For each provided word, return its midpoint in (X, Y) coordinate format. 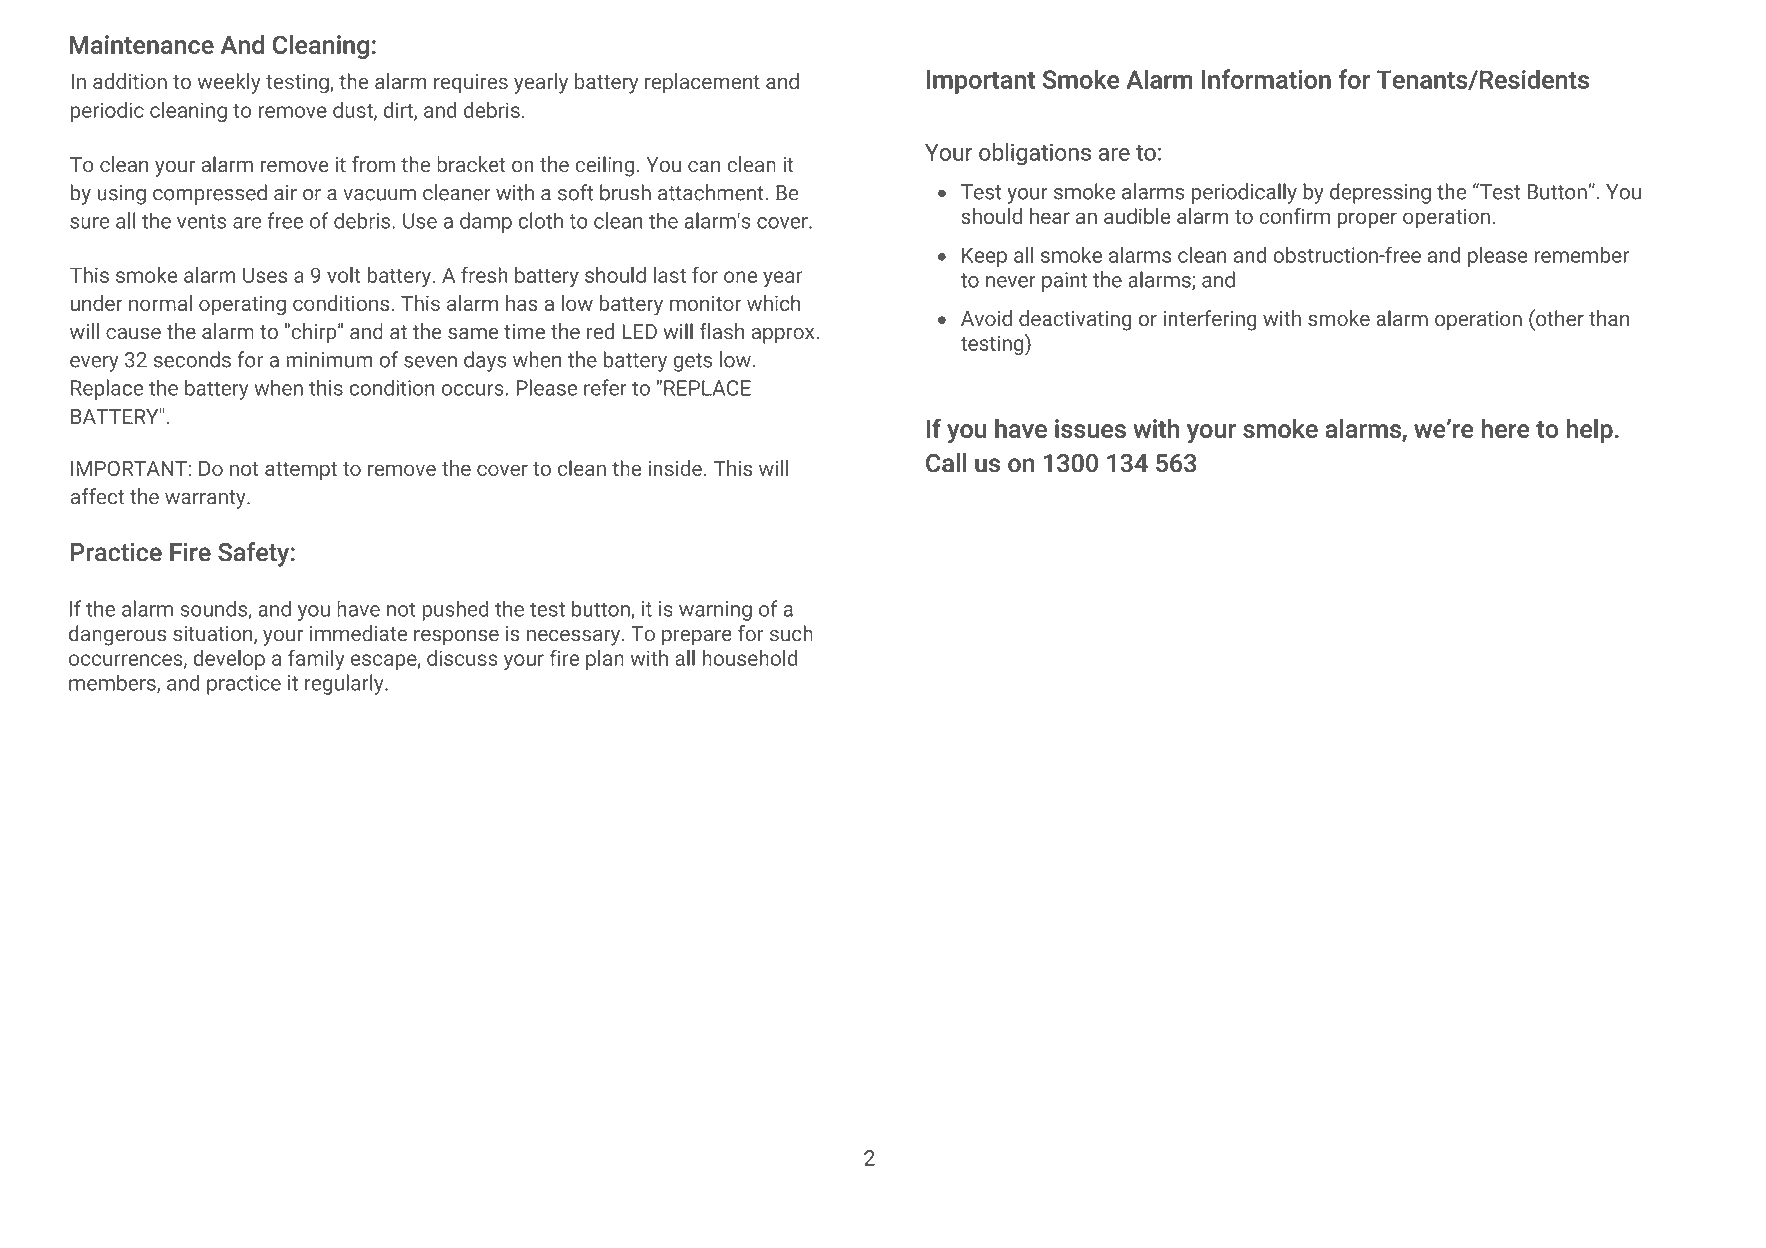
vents (201, 221)
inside (675, 468)
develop (229, 659)
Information (1266, 79)
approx (784, 336)
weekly (229, 83)
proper (1367, 220)
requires (471, 84)
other (1559, 317)
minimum (329, 360)
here (1505, 428)
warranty (206, 499)
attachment (712, 192)
